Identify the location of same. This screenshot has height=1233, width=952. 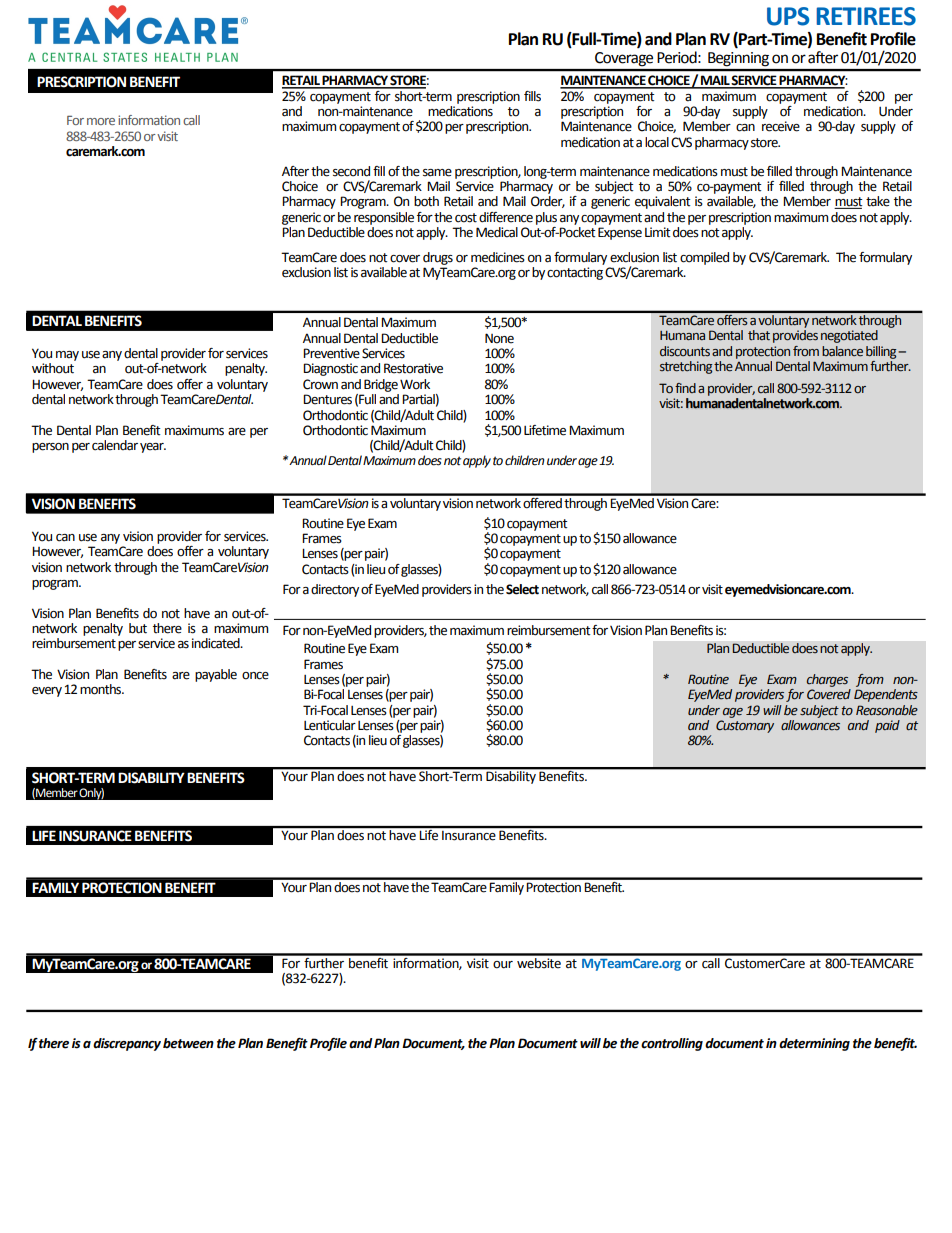
(437, 173).
